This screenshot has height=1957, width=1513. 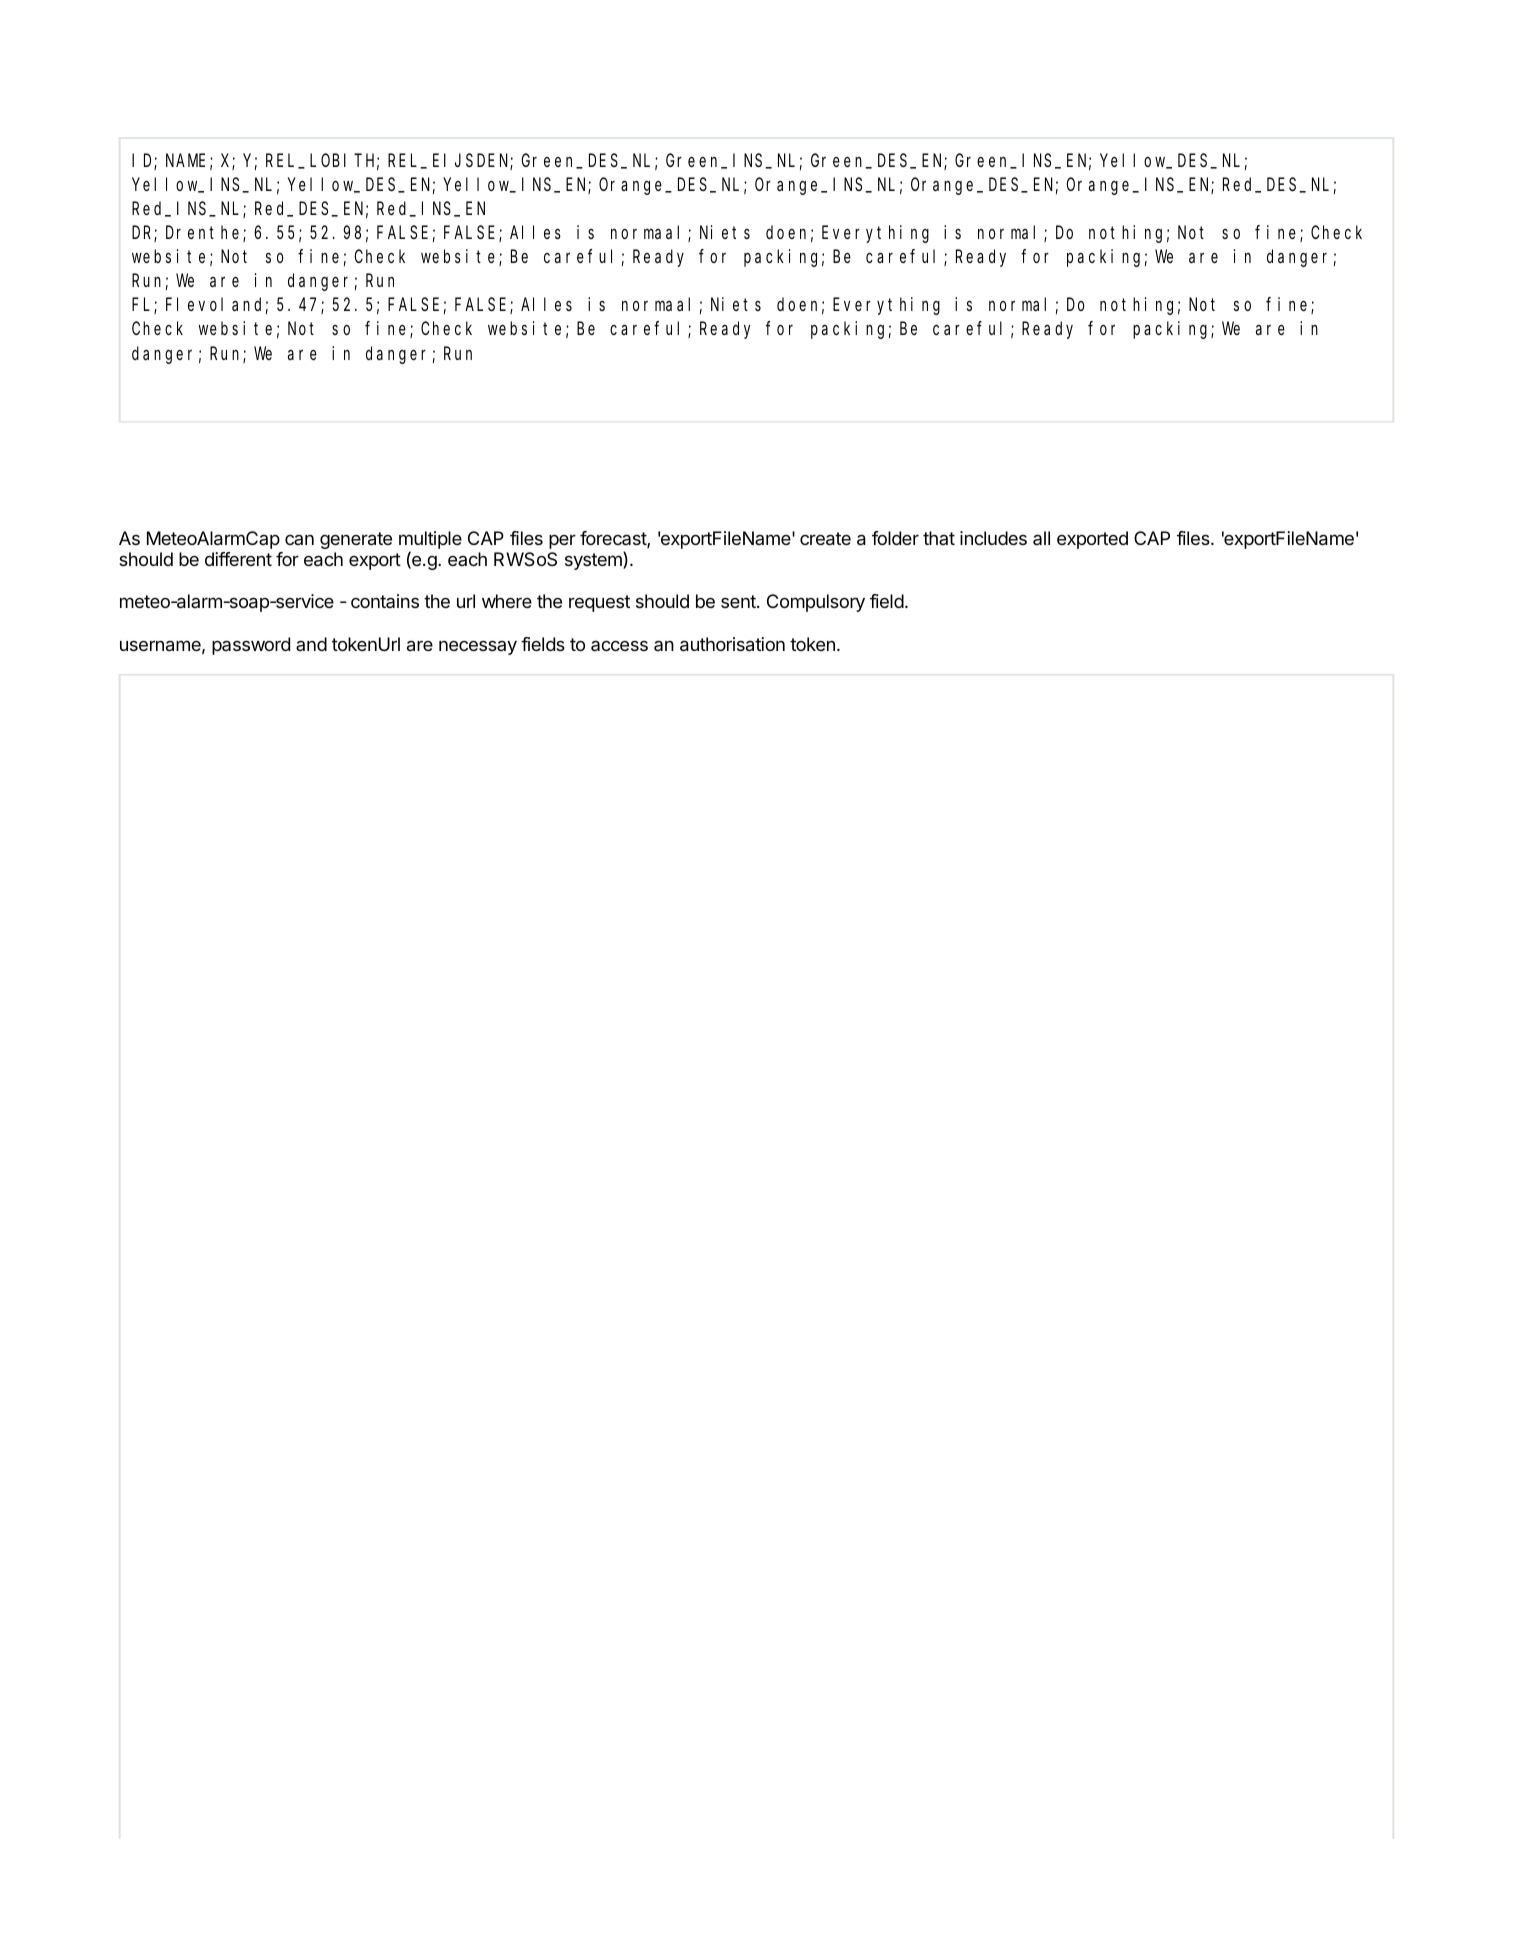 What do you see at coordinates (739, 601) in the screenshot?
I see `sent` at bounding box center [739, 601].
